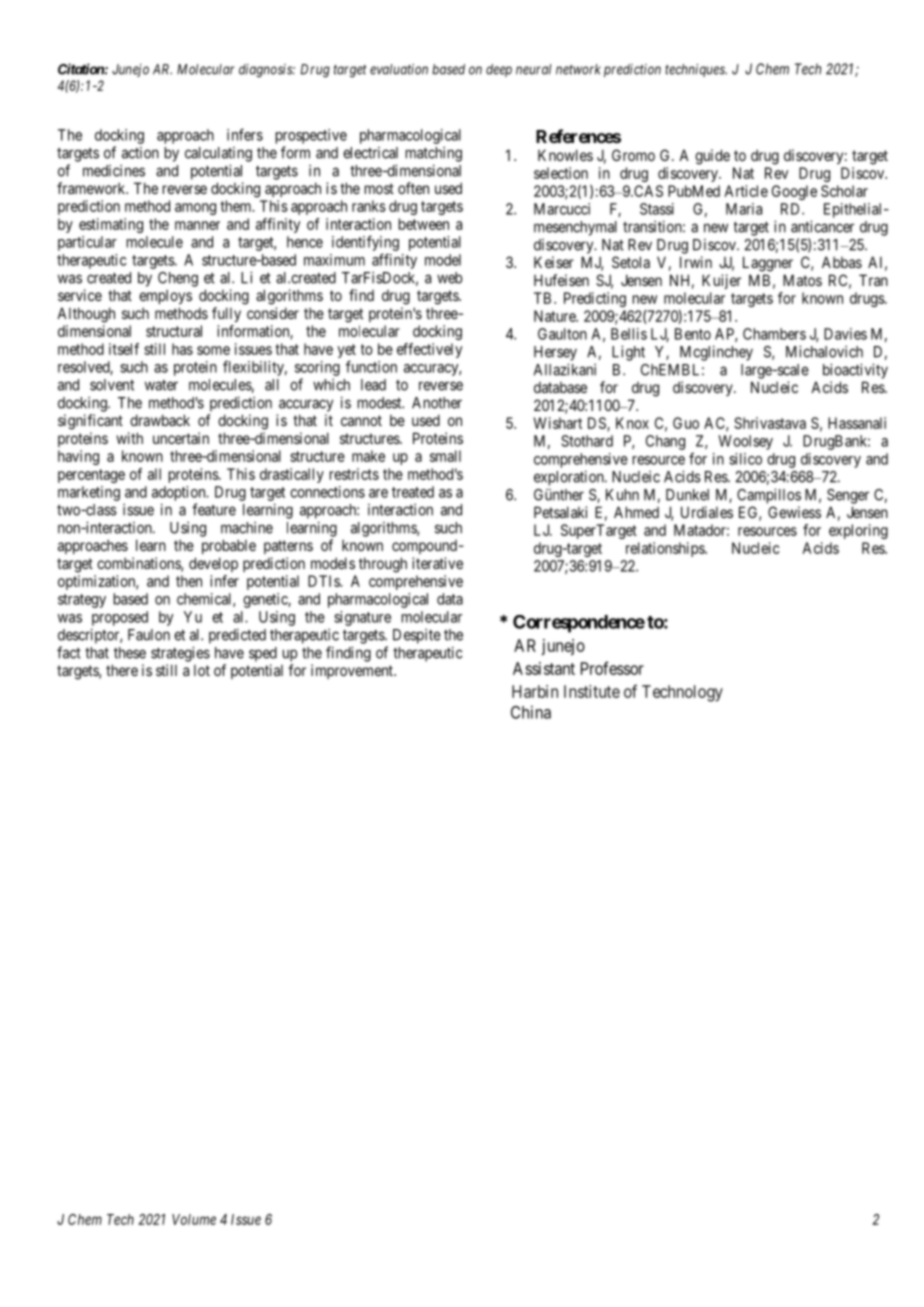 The width and height of the page is (924, 1307). Describe the element at coordinates (592, 691) in the page. I see `Institute` at that location.
